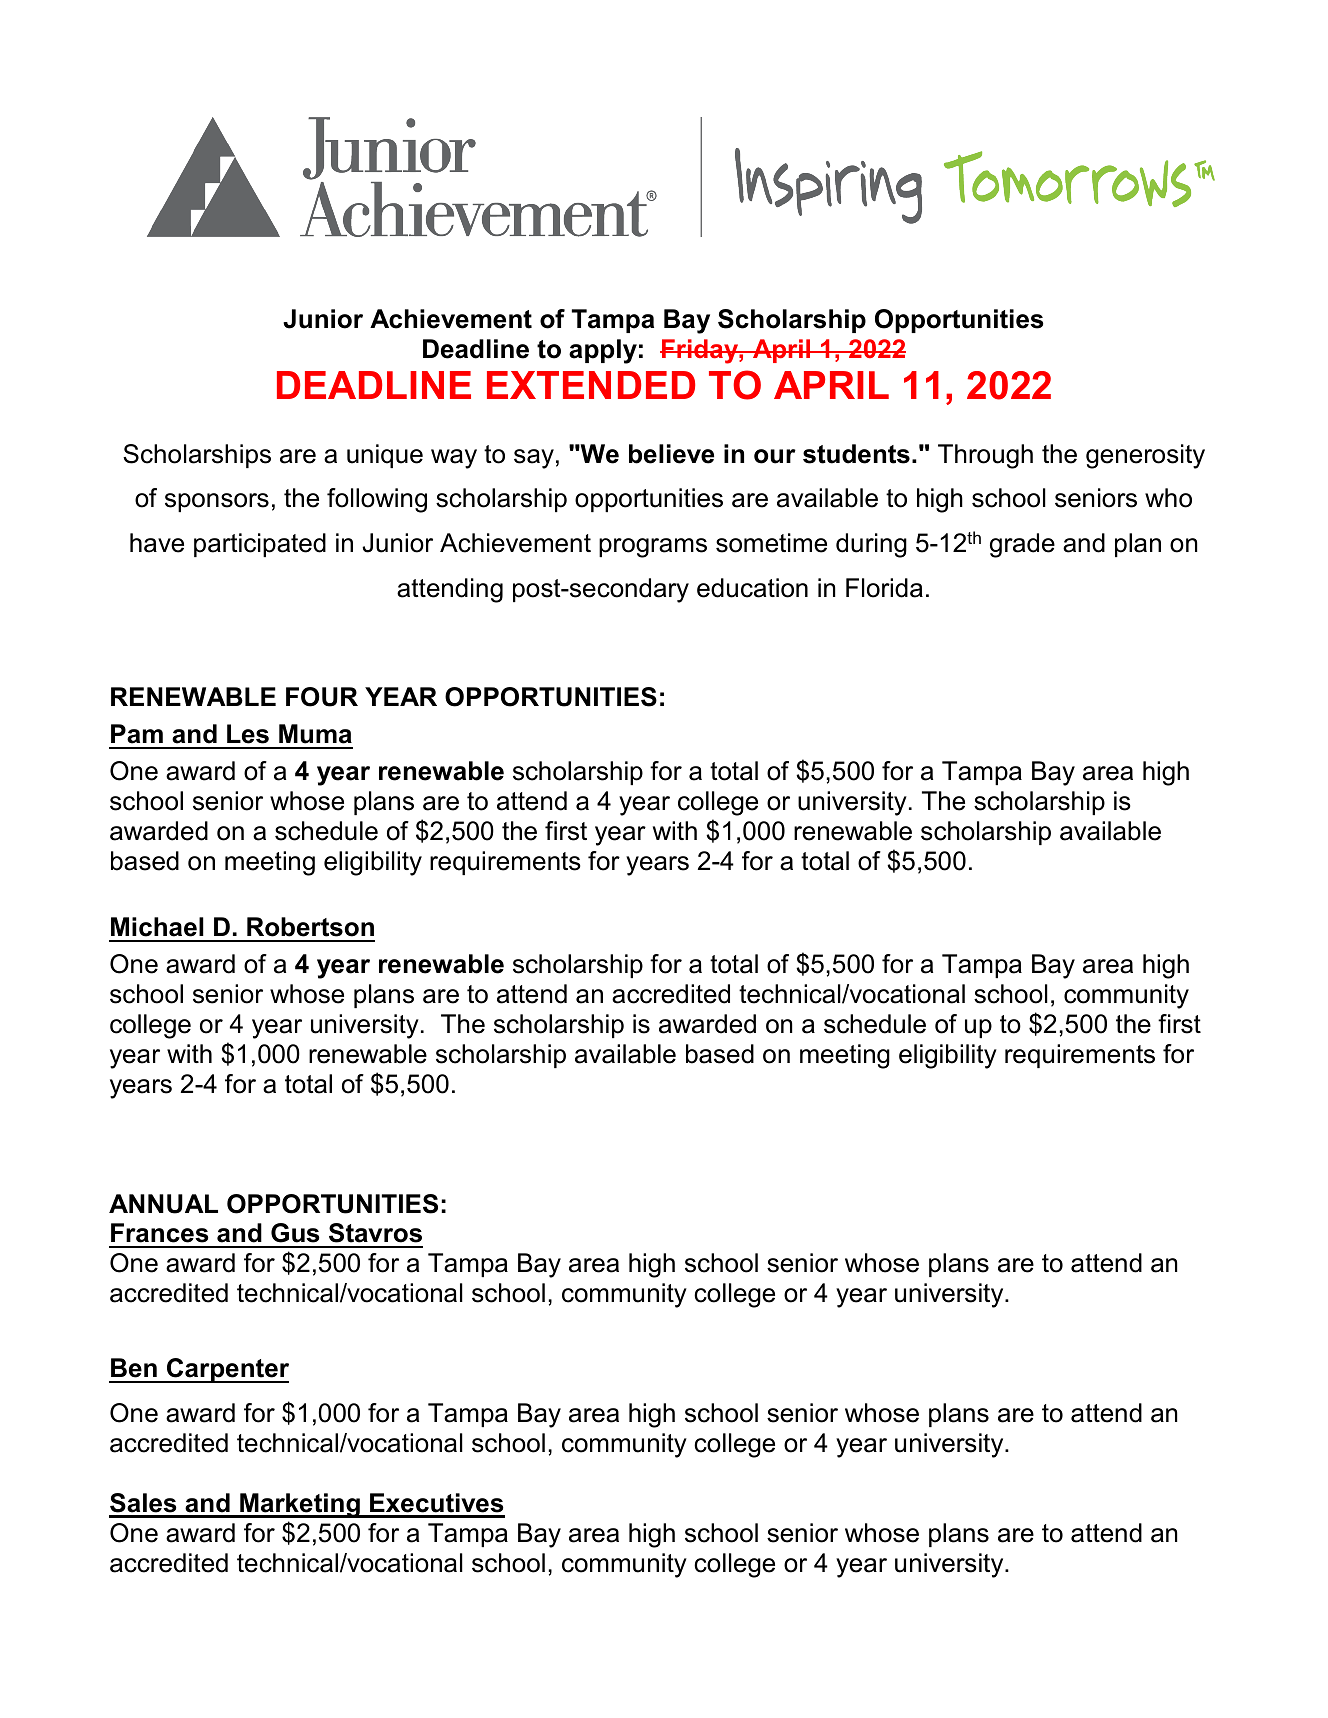 Image resolution: width=1328 pixels, height=1718 pixels. What do you see at coordinates (322, 697) in the page?
I see `FOUR` at bounding box center [322, 697].
